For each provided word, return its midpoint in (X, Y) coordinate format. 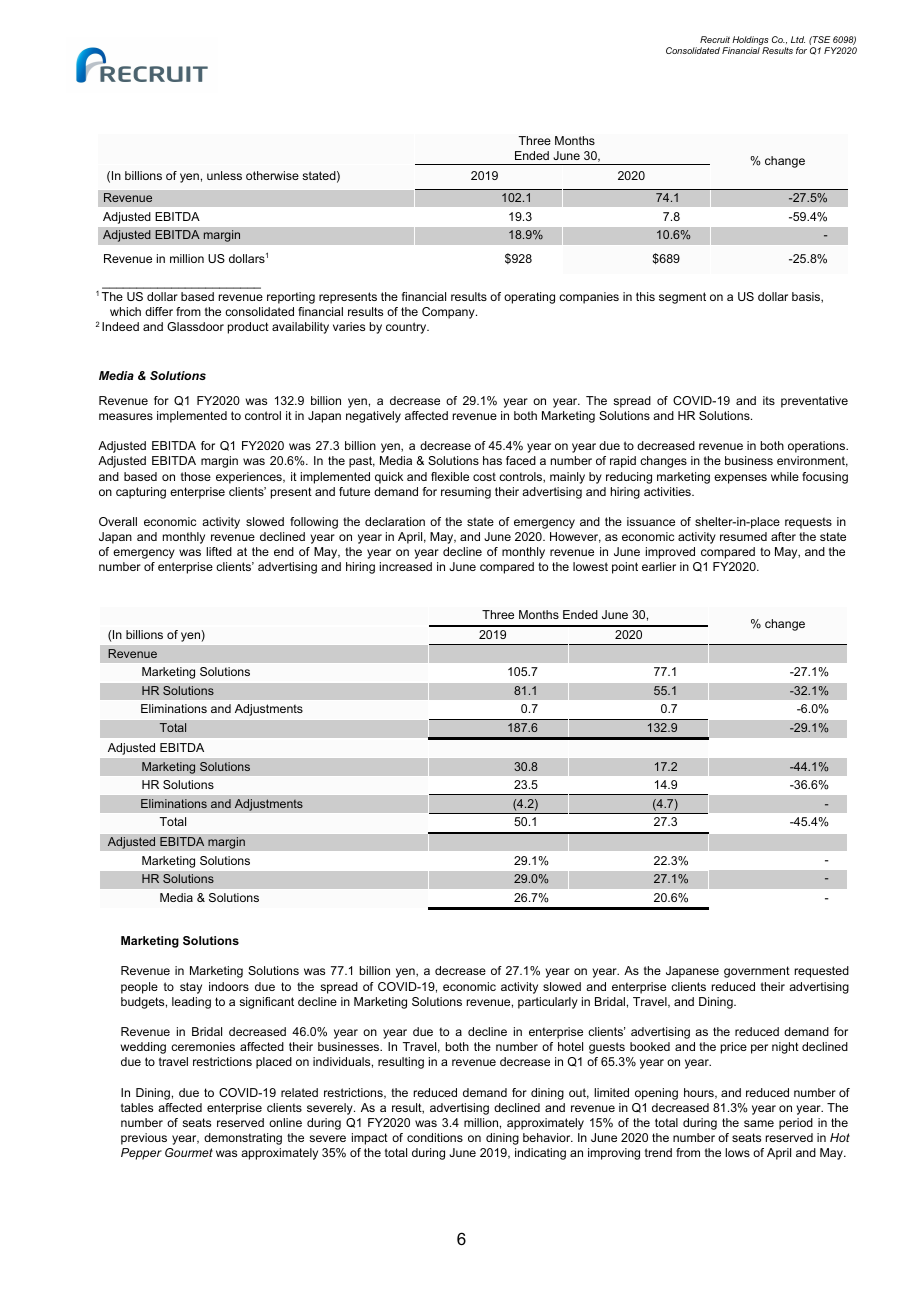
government (757, 972)
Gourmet (189, 1152)
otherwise (272, 175)
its (769, 400)
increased (406, 566)
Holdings (750, 40)
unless (224, 175)
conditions (435, 1137)
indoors (229, 986)
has (492, 460)
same (759, 1123)
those (196, 476)
